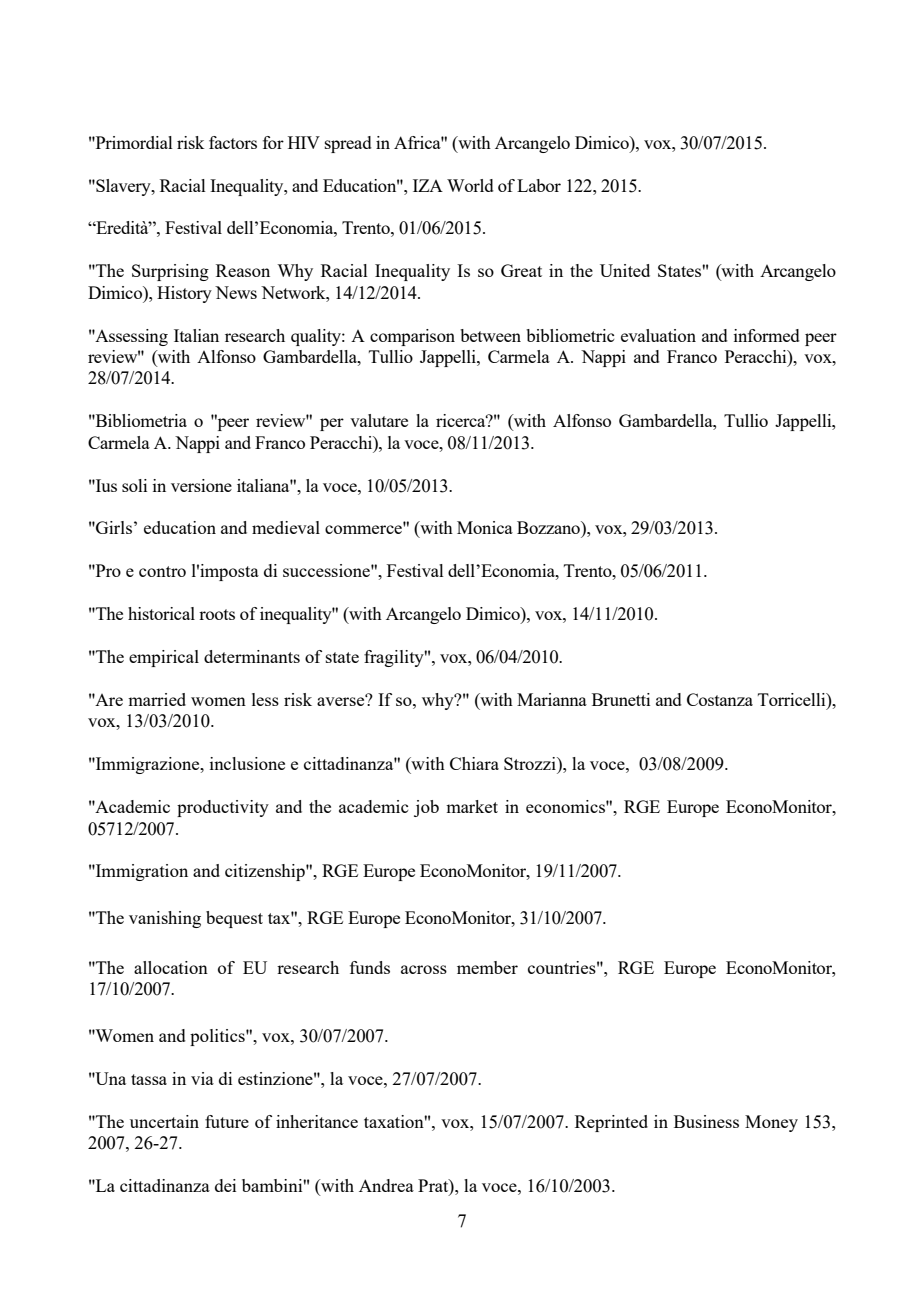 The width and height of the document is (924, 1308). I want to click on dei, so click(225, 1185).
